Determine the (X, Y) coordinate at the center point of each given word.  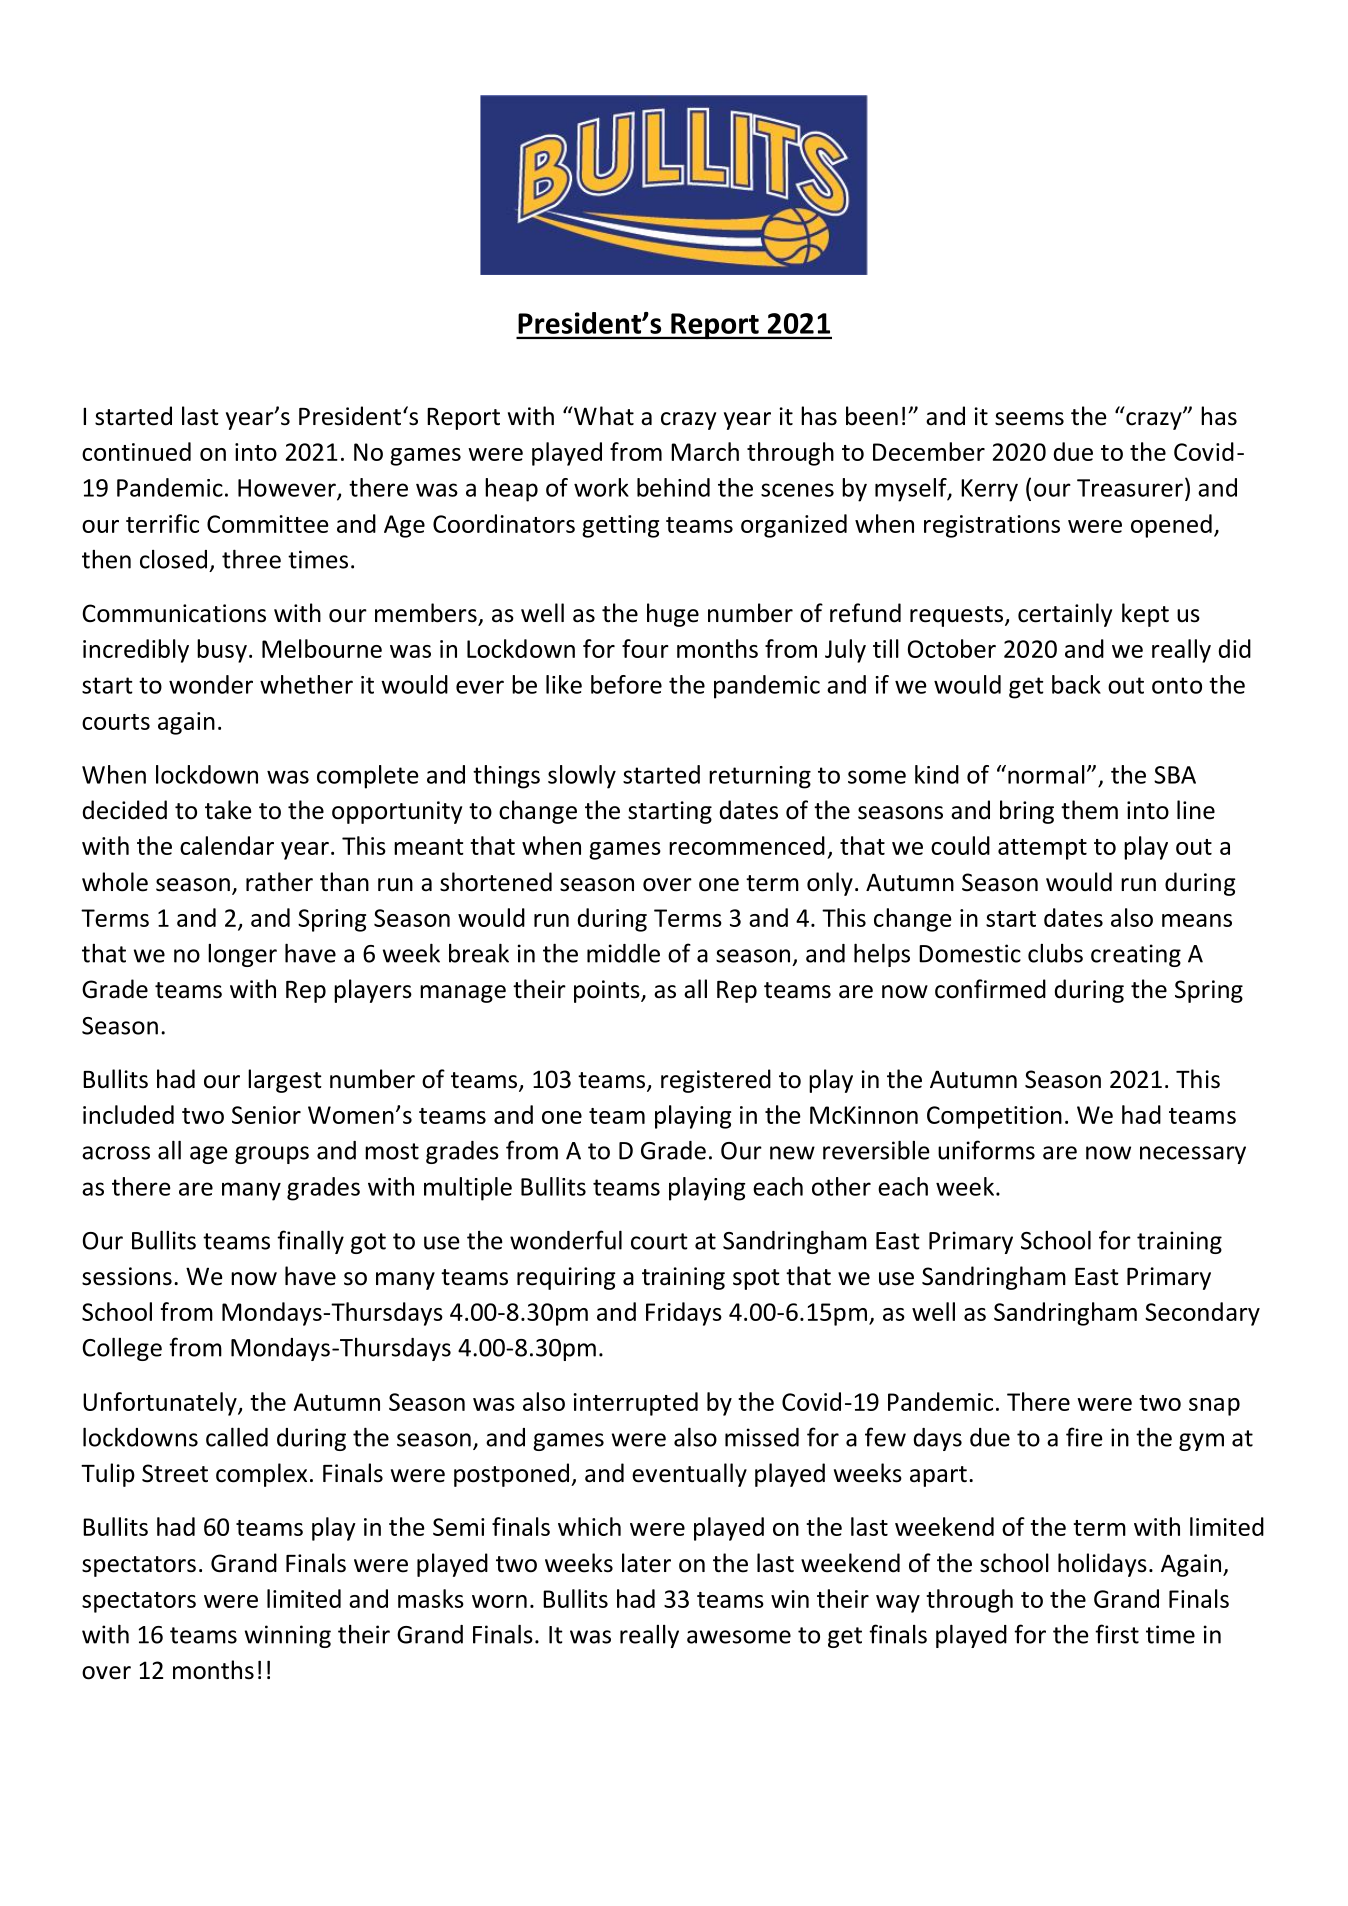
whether (306, 684)
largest (285, 1081)
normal (1046, 774)
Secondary (1202, 1314)
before (626, 684)
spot (756, 1279)
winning (288, 1636)
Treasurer (1130, 488)
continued (136, 451)
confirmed (990, 989)
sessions (127, 1276)
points (608, 991)
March (705, 451)
